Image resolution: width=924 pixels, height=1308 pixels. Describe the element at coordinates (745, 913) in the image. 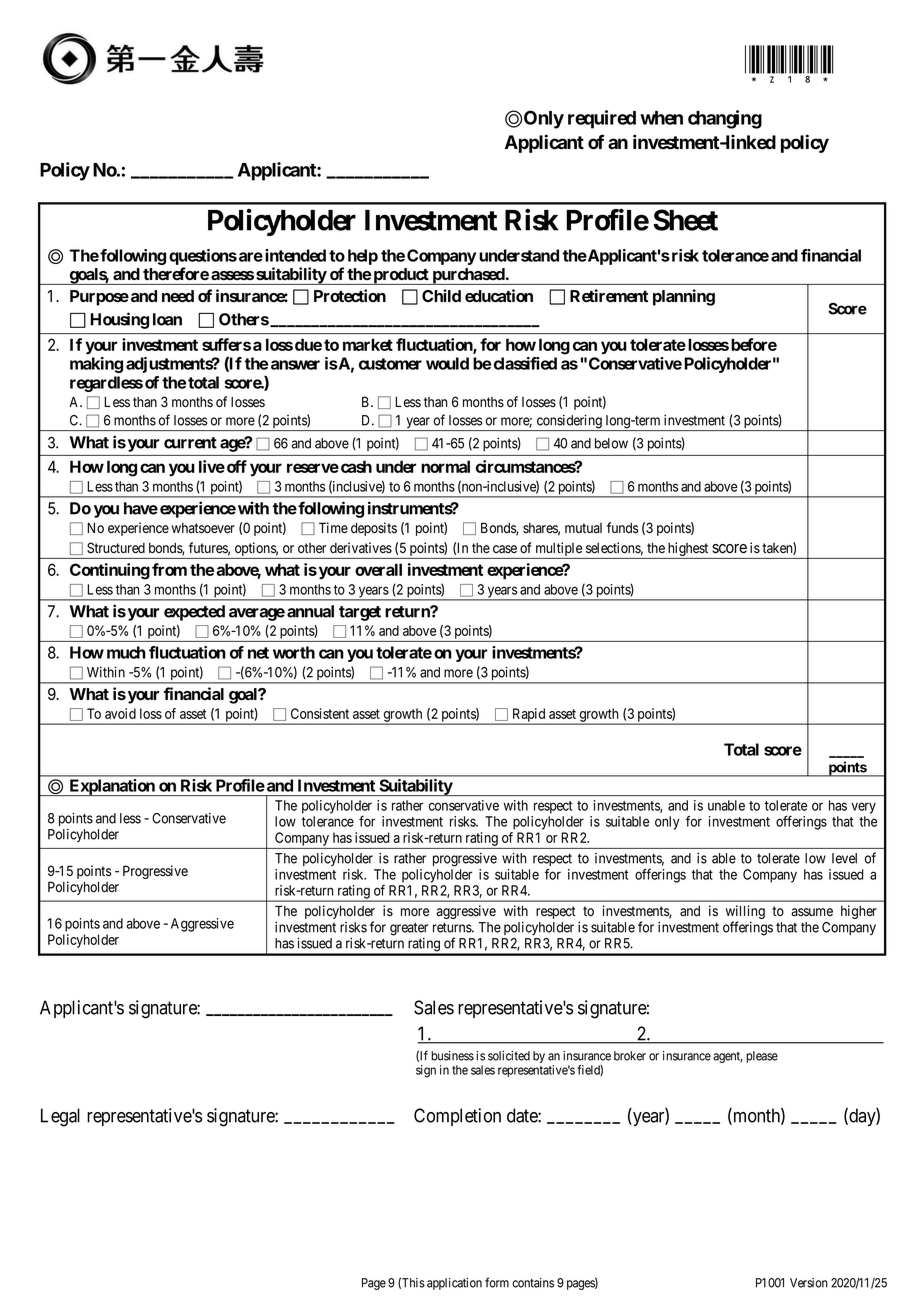

I see `willing` at that location.
